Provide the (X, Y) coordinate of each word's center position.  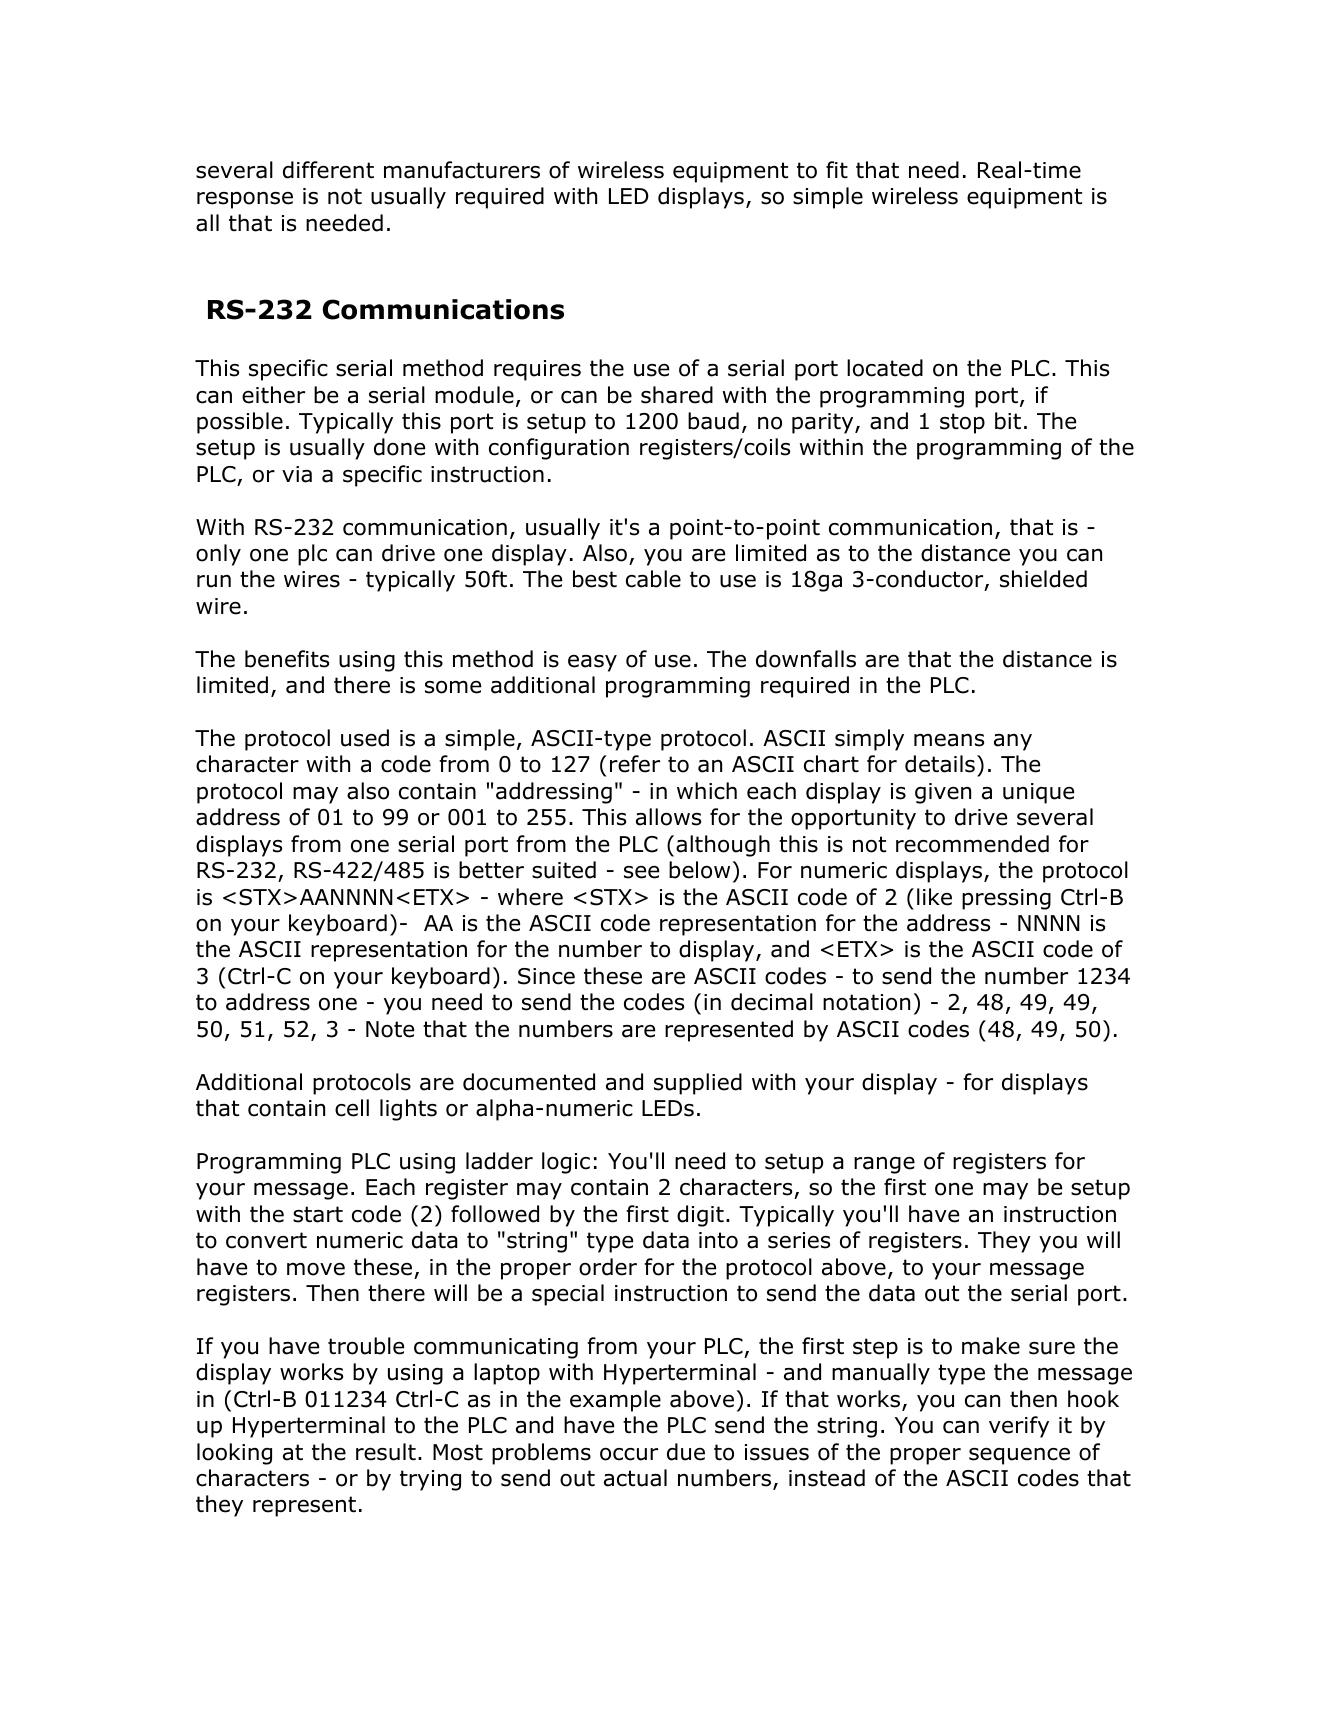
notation (866, 1002)
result (386, 1452)
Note (390, 1029)
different (328, 170)
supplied (698, 1084)
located (885, 368)
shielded (1043, 579)
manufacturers (462, 170)
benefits (287, 659)
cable (653, 579)
